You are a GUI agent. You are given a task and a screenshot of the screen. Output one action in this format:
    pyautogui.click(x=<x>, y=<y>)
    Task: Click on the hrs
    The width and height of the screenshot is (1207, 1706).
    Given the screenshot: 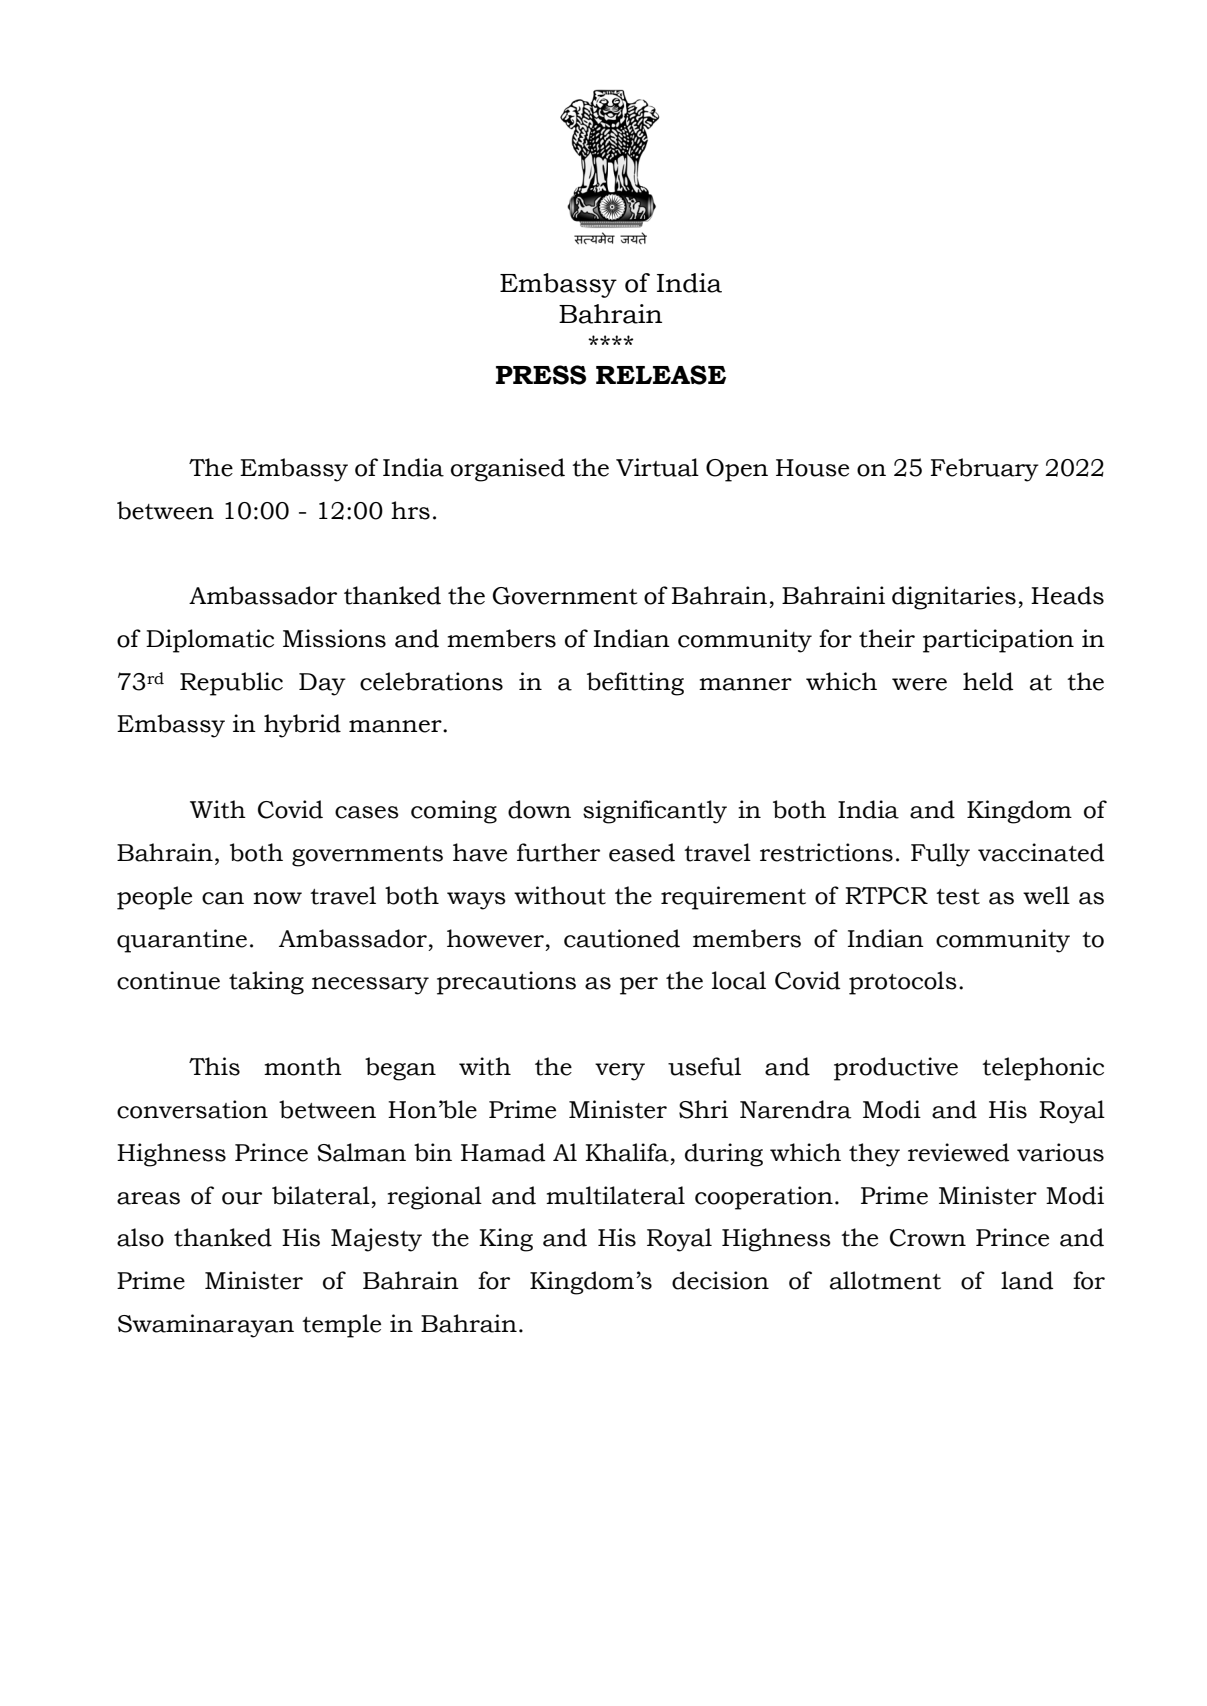 What is the action you would take?
    pyautogui.click(x=410, y=510)
